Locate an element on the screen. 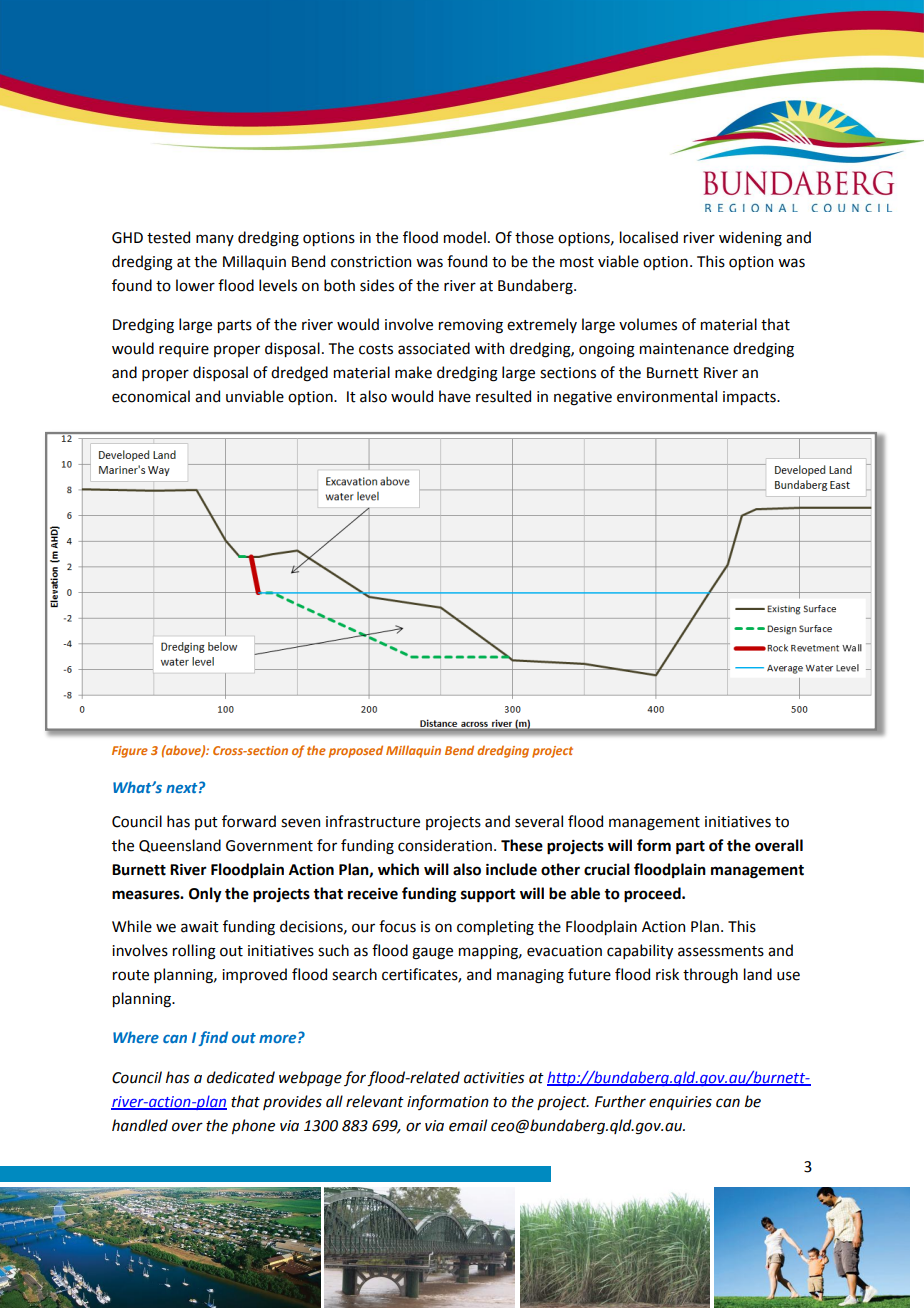 This screenshot has width=924, height=1308. Figure is located at coordinates (130, 752).
